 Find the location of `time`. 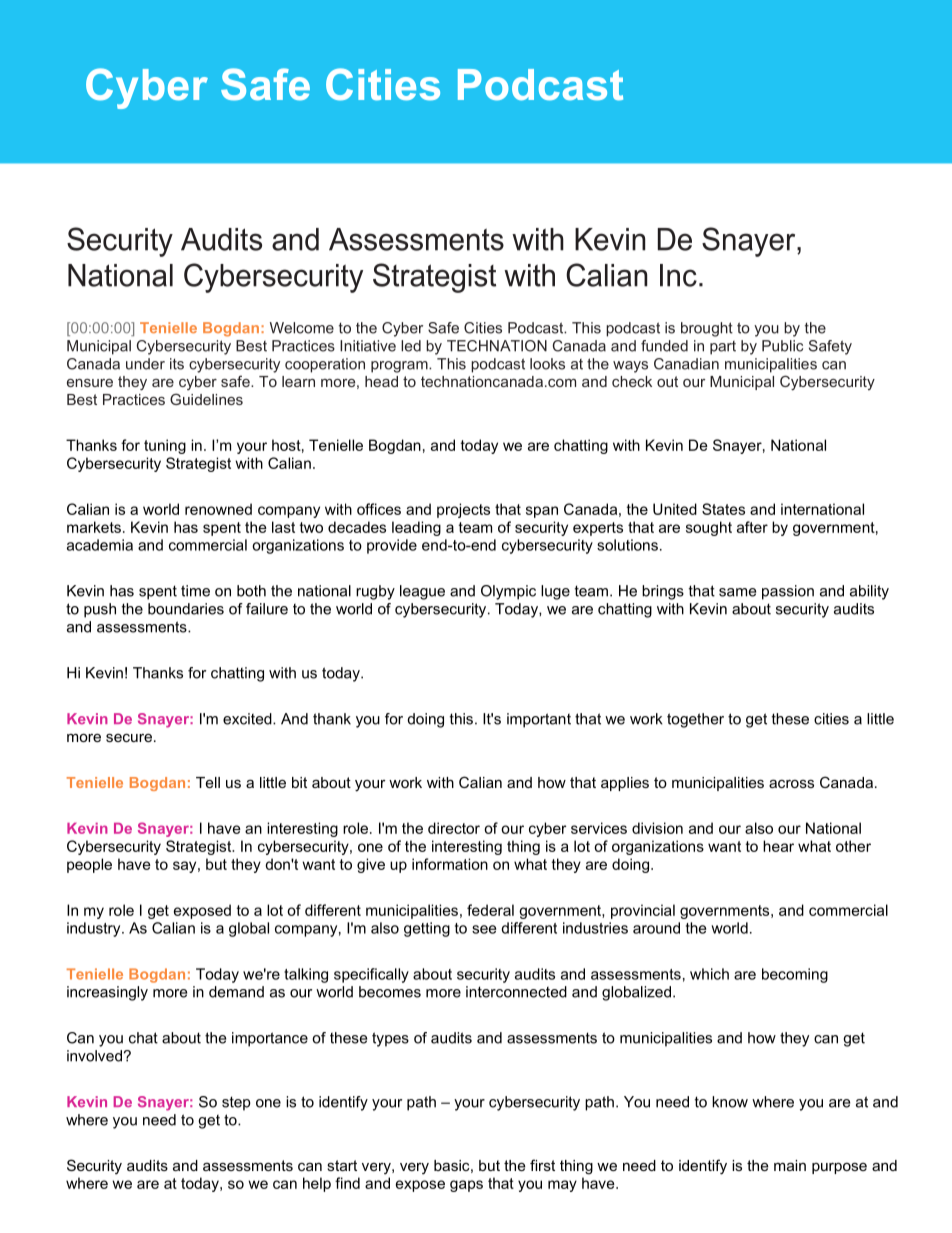

time is located at coordinates (195, 591).
